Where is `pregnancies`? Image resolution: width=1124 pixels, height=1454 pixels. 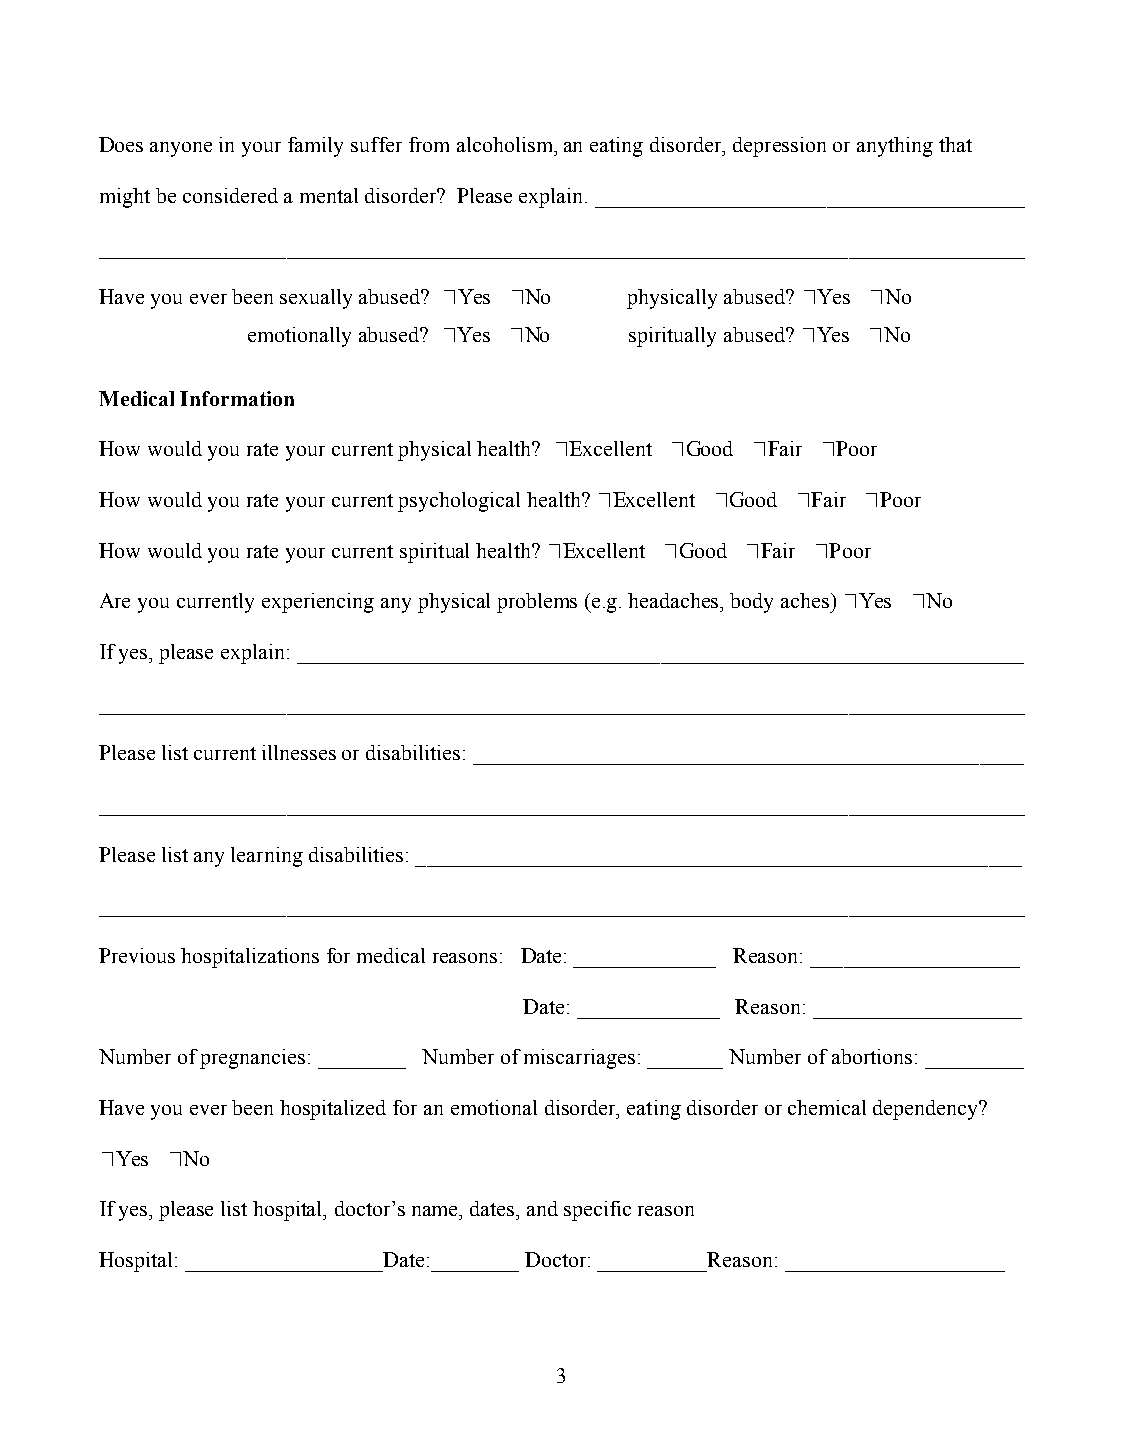 pregnancies is located at coordinates (252, 1059).
